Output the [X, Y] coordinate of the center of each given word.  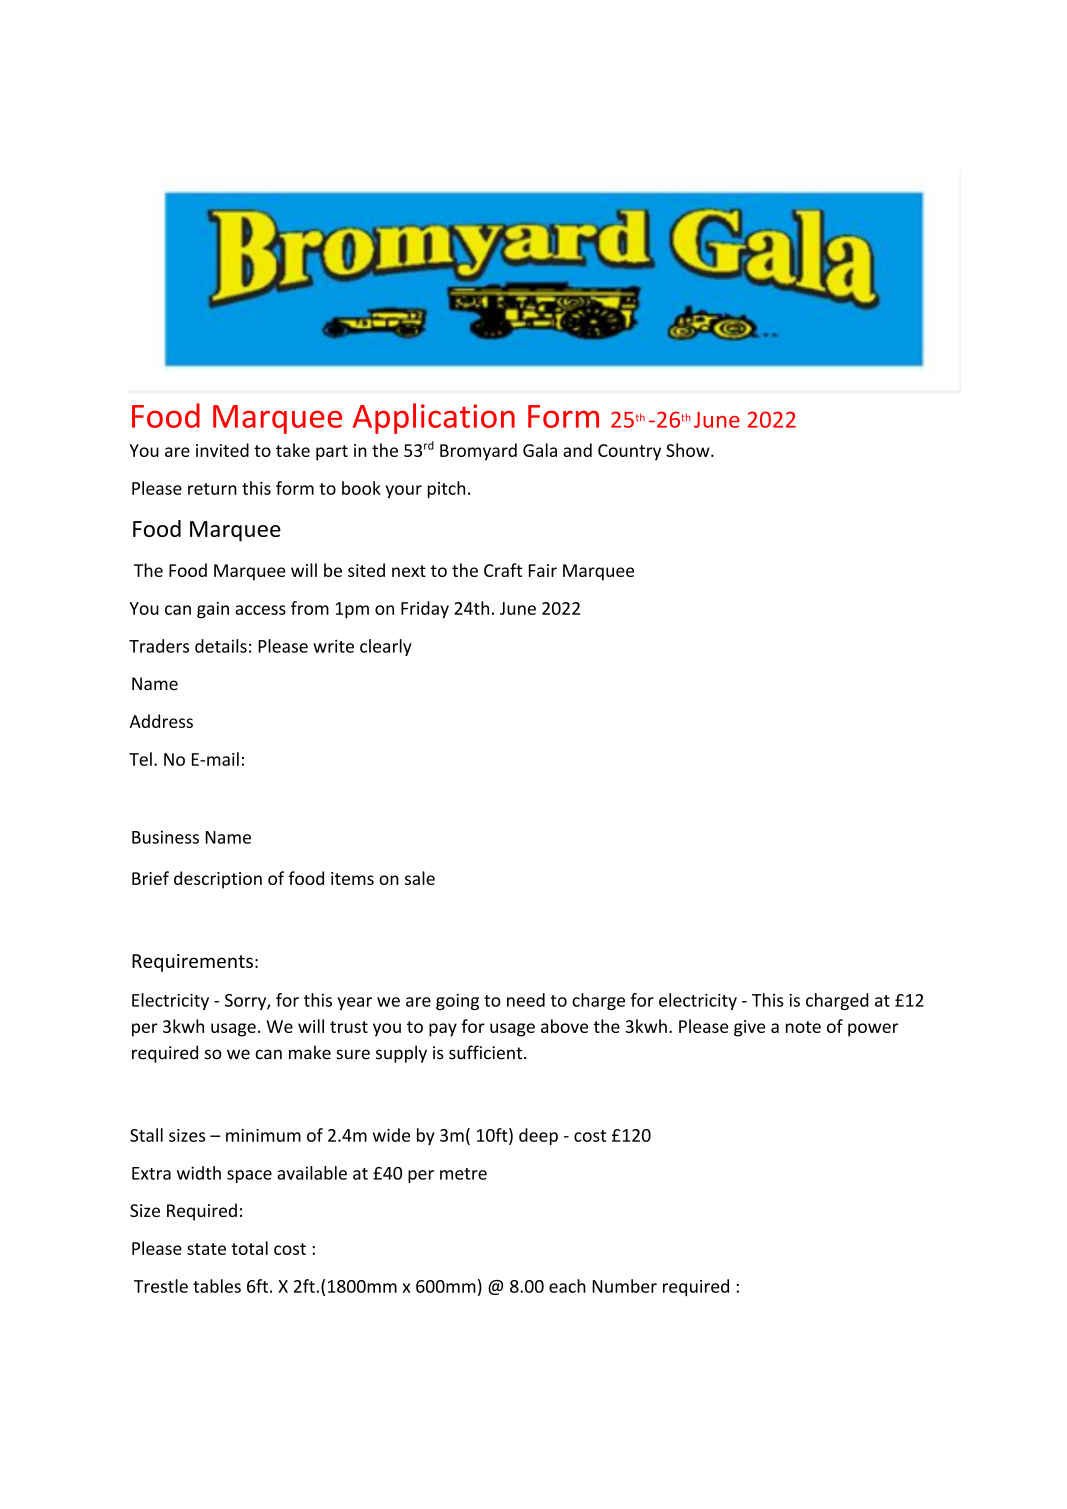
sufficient [487, 1052]
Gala [540, 450]
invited [222, 450]
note [803, 1027]
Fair [543, 570]
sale [420, 878]
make [310, 1052]
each [567, 1286]
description [218, 880]
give [749, 1028]
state [206, 1249]
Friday [425, 610]
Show [689, 450]
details [221, 646]
